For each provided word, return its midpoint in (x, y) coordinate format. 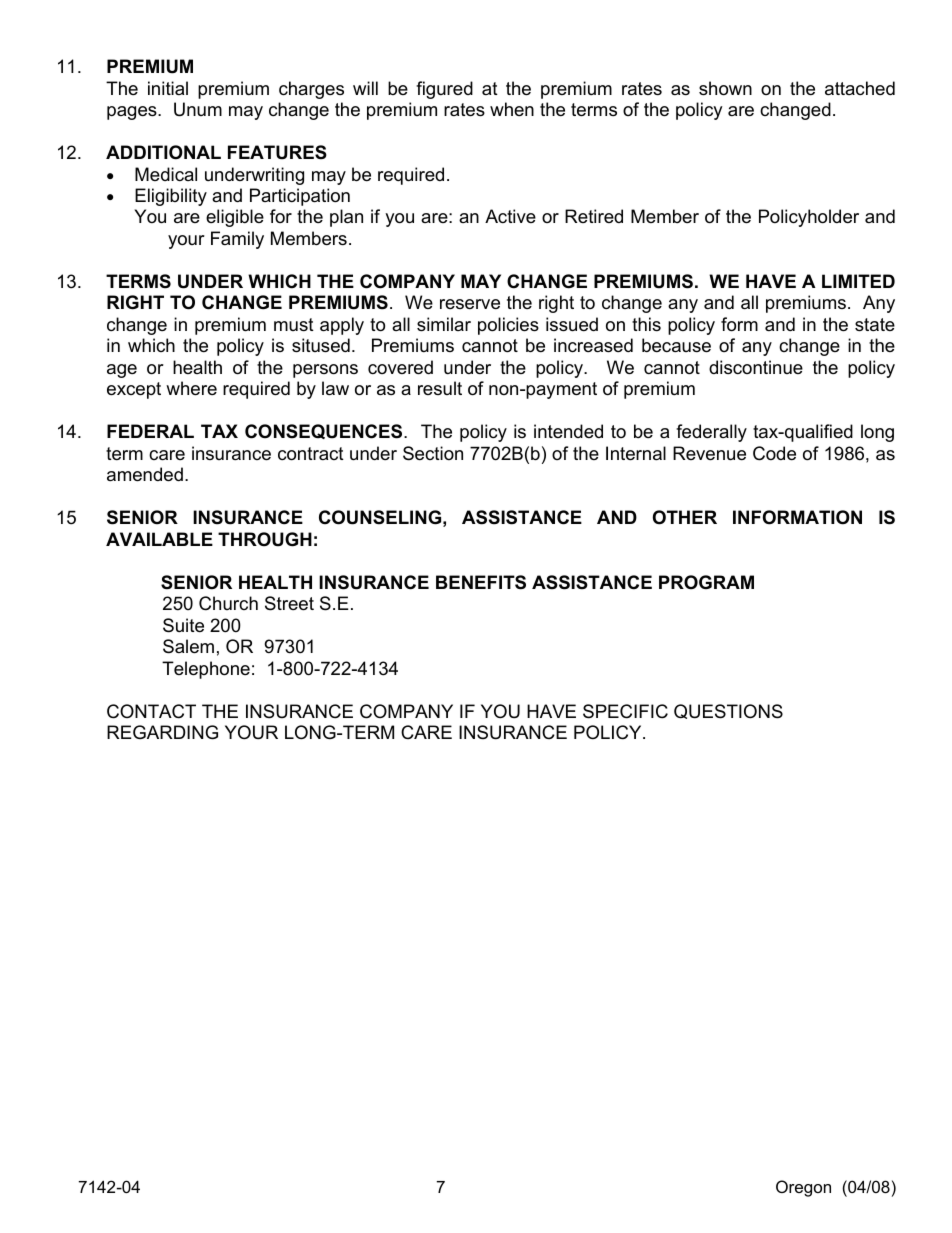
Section (433, 453)
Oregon (803, 1188)
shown (725, 88)
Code (774, 453)
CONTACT (151, 711)
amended (145, 474)
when (512, 109)
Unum (198, 109)
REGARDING (162, 732)
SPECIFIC (625, 711)
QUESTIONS (728, 711)
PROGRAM (706, 582)
